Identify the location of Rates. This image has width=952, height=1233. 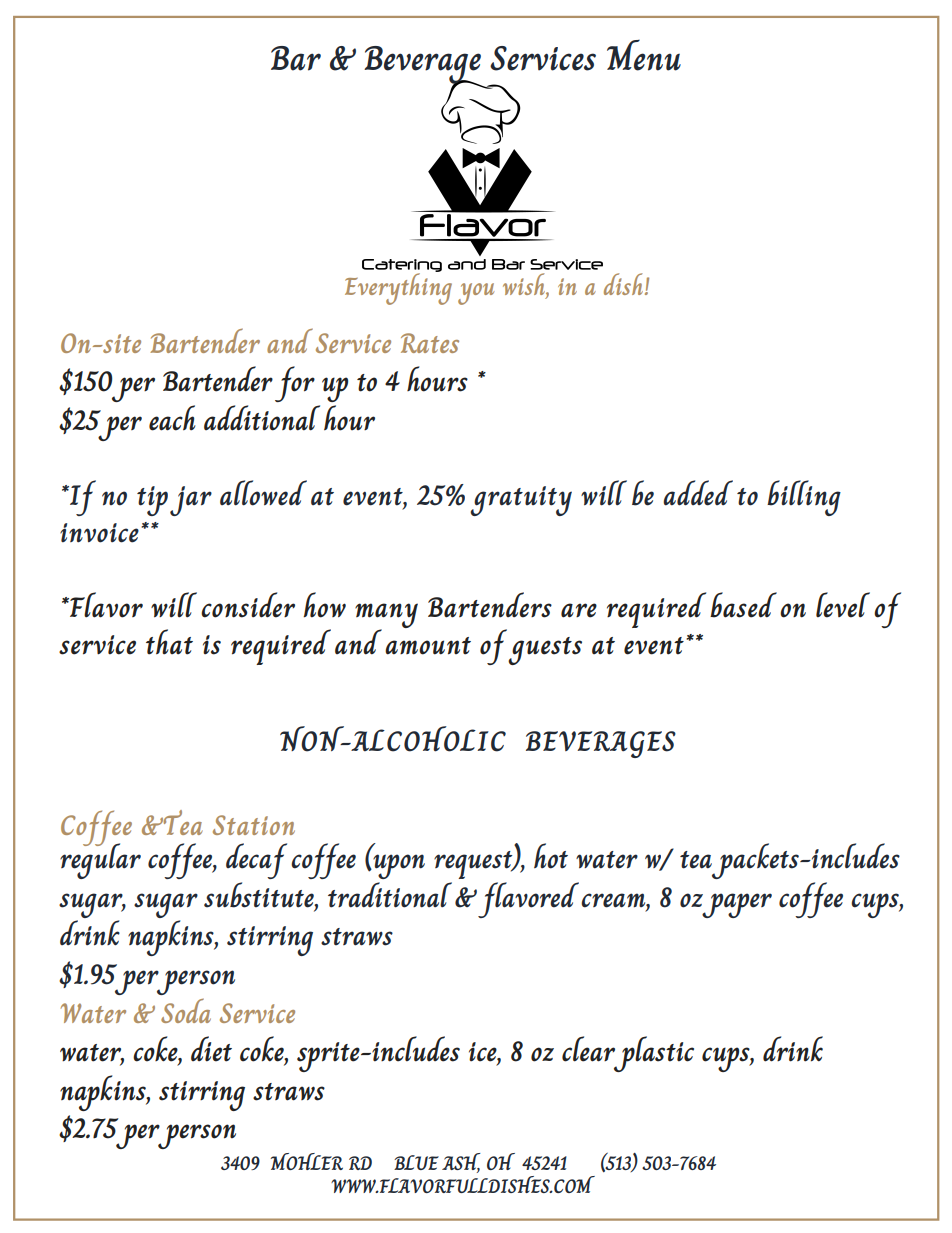
(430, 343).
